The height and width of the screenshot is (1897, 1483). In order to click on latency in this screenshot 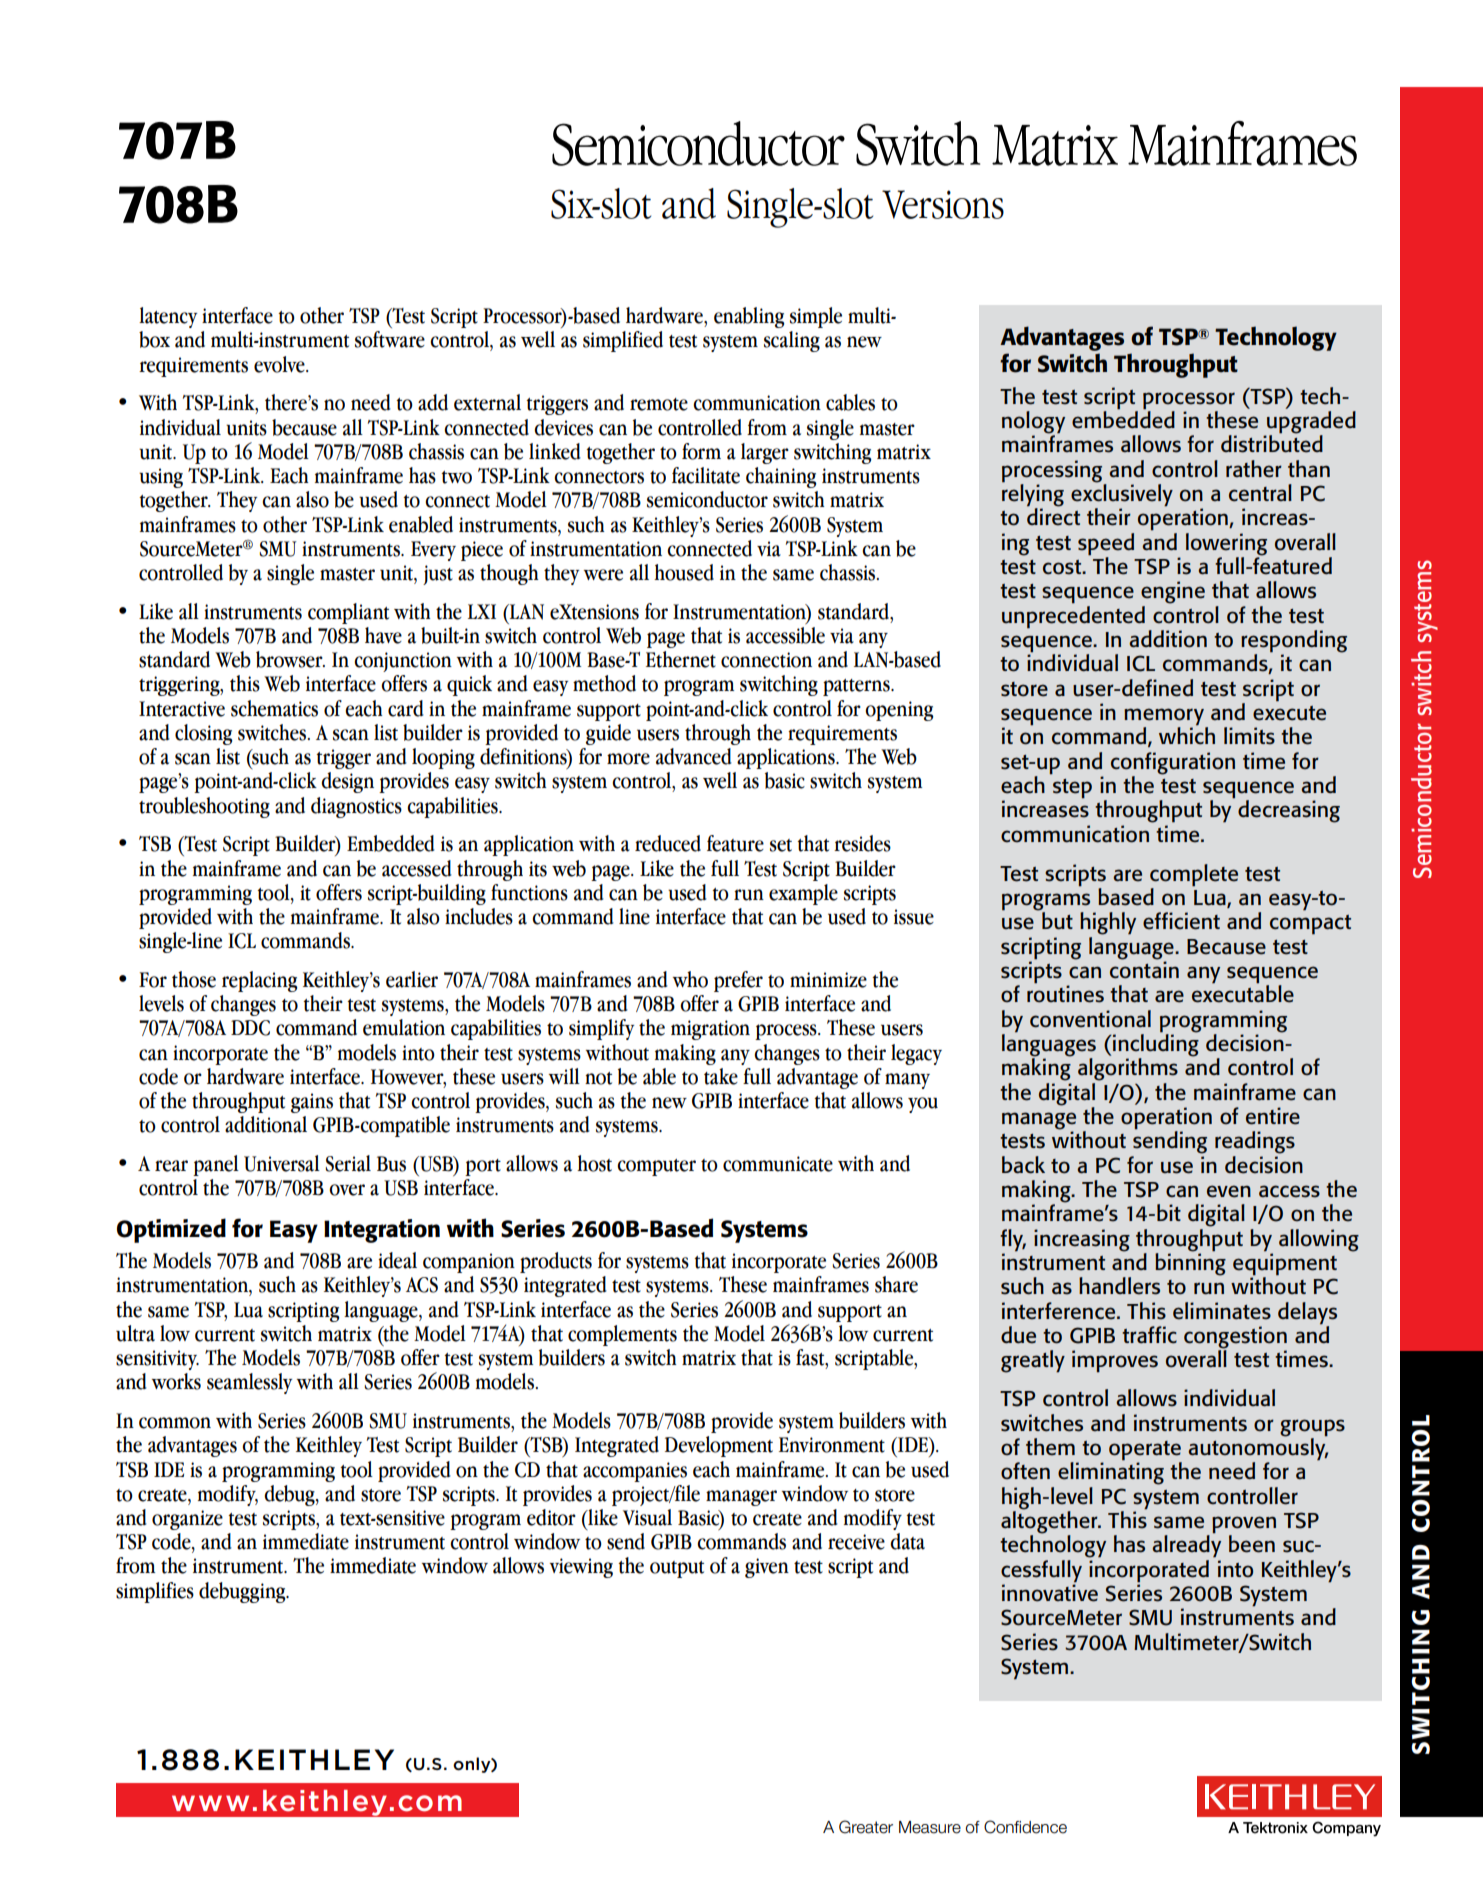, I will do `click(168, 317)`.
